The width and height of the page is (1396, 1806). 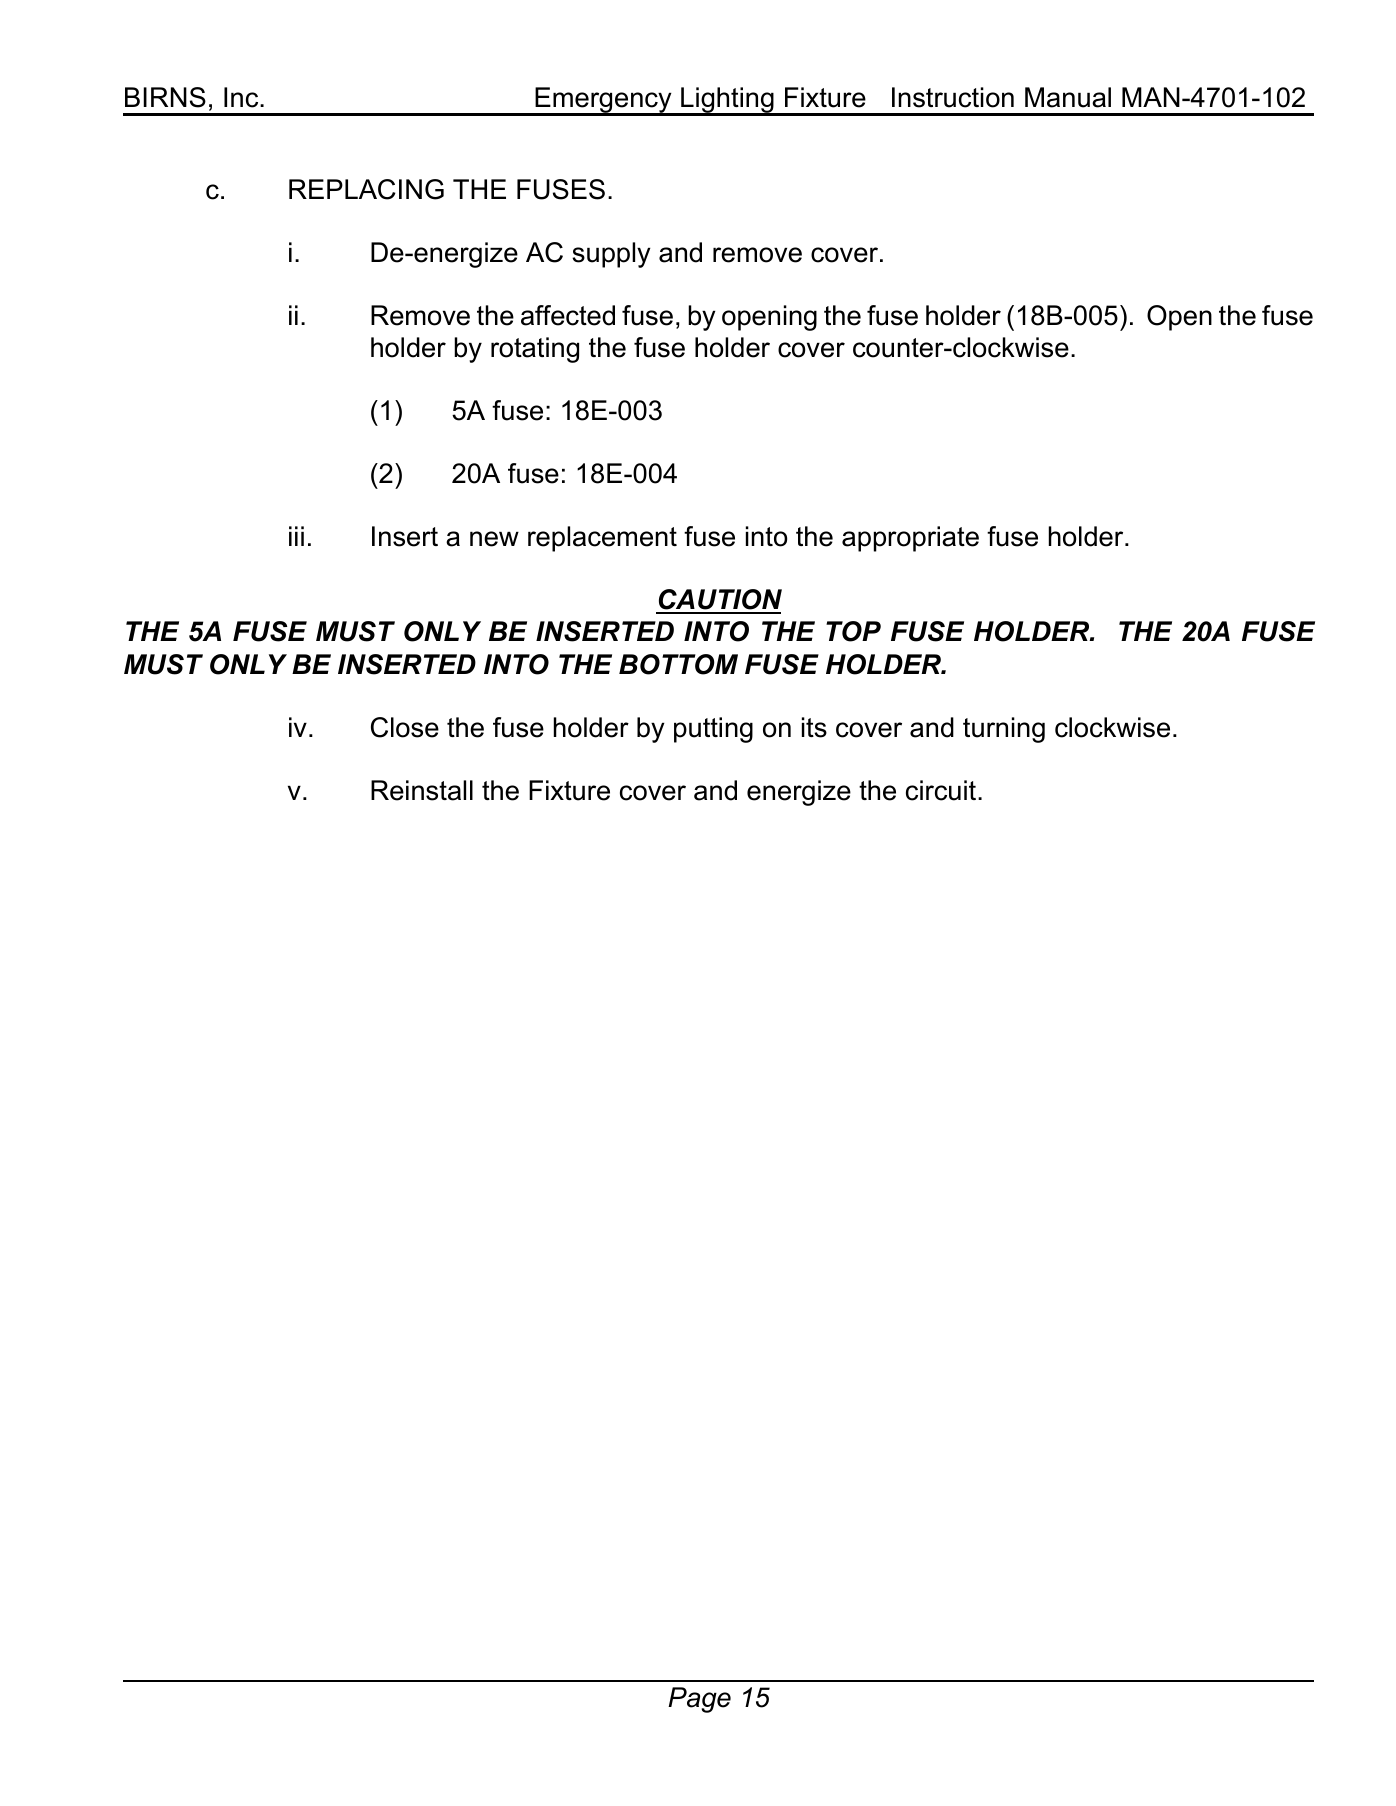 I want to click on BOTTOM, so click(x=678, y=664).
